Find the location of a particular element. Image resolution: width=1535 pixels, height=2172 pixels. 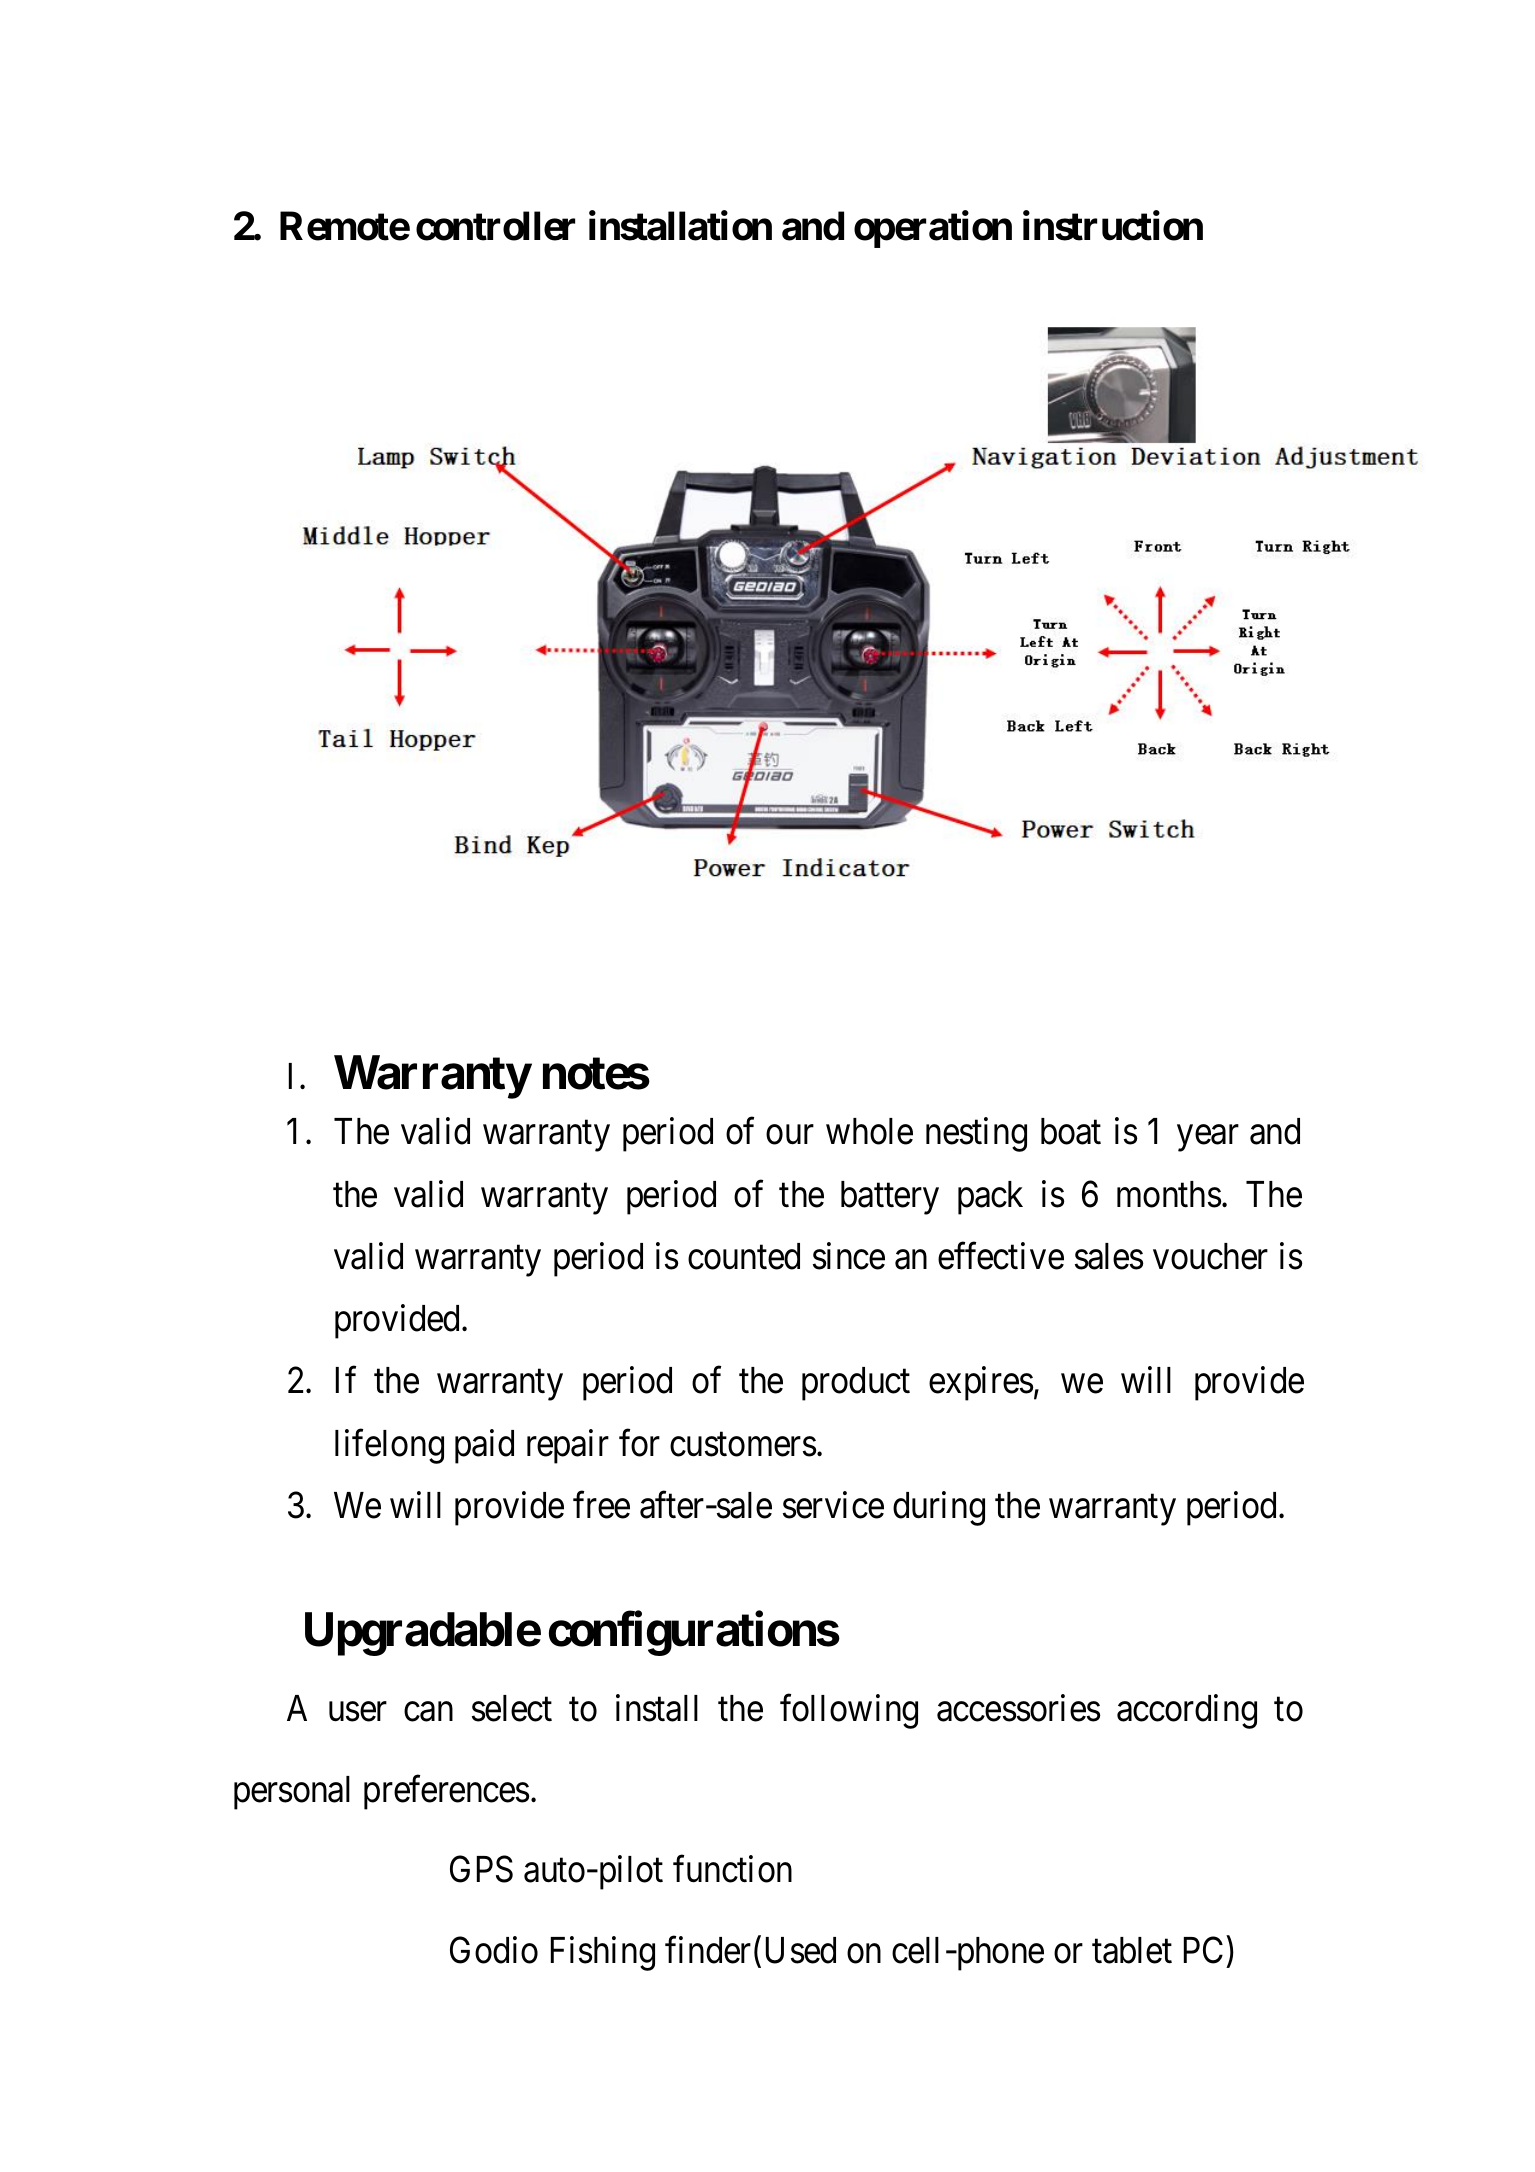

GPS is located at coordinates (481, 1869).
